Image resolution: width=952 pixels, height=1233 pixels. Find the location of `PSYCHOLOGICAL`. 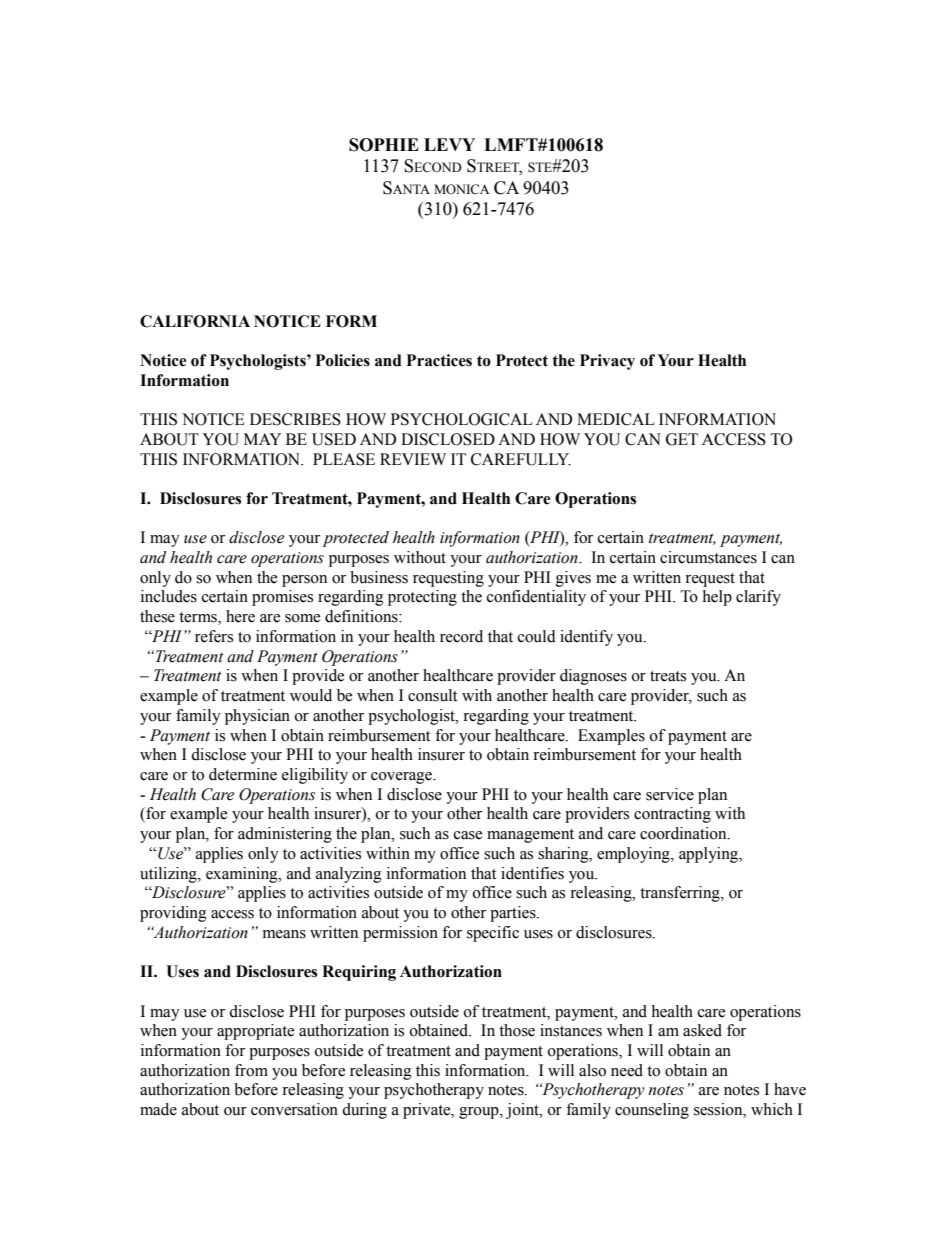

PSYCHOLOGICAL is located at coordinates (462, 419).
